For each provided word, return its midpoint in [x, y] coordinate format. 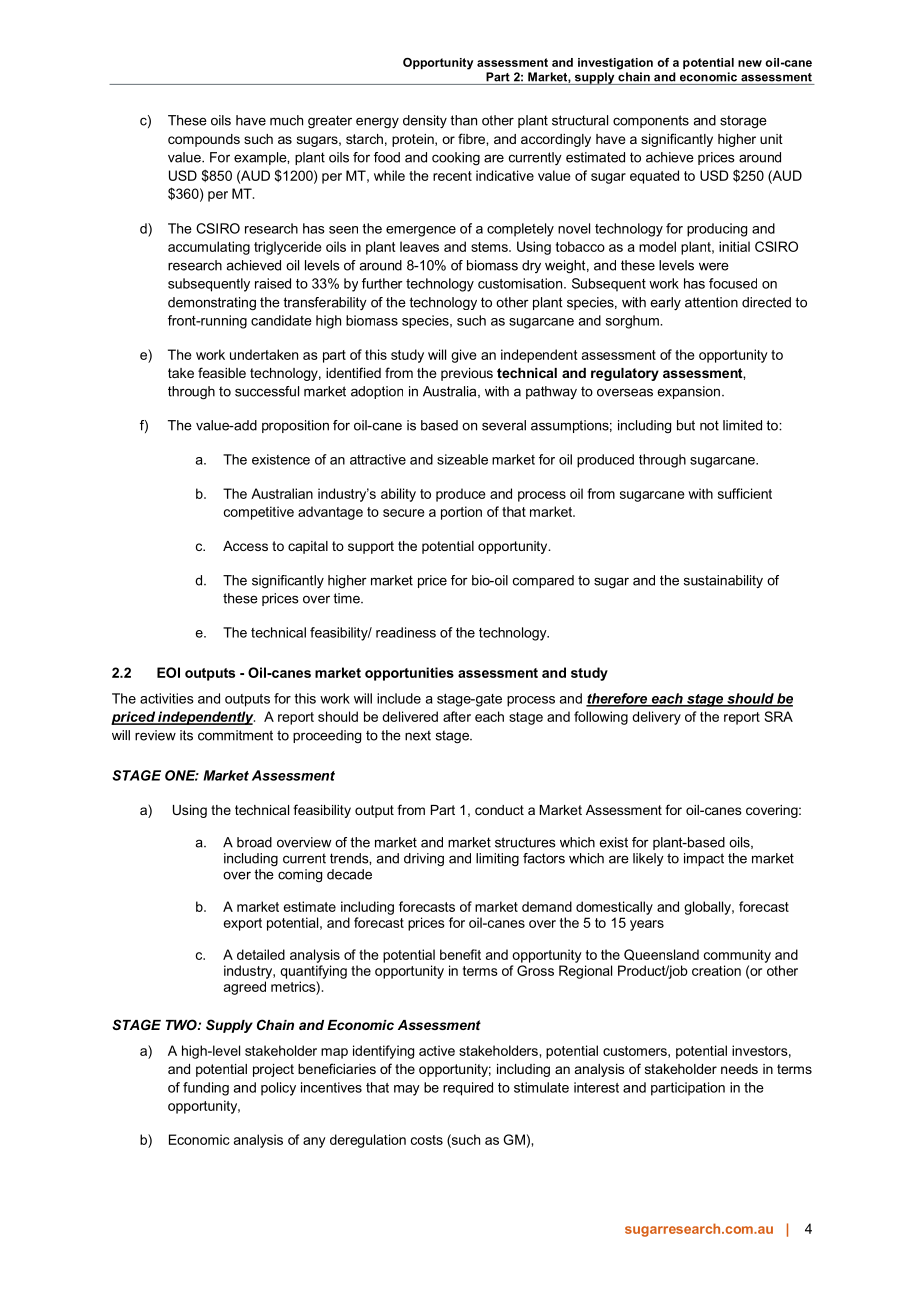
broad [254, 842]
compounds [204, 140]
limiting [497, 860]
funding [206, 1089]
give [464, 356]
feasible [222, 372]
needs [739, 1069]
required [468, 1089]
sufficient [745, 493]
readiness [406, 632]
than [463, 120]
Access [245, 546]
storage [743, 121]
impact [704, 859]
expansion [688, 392]
